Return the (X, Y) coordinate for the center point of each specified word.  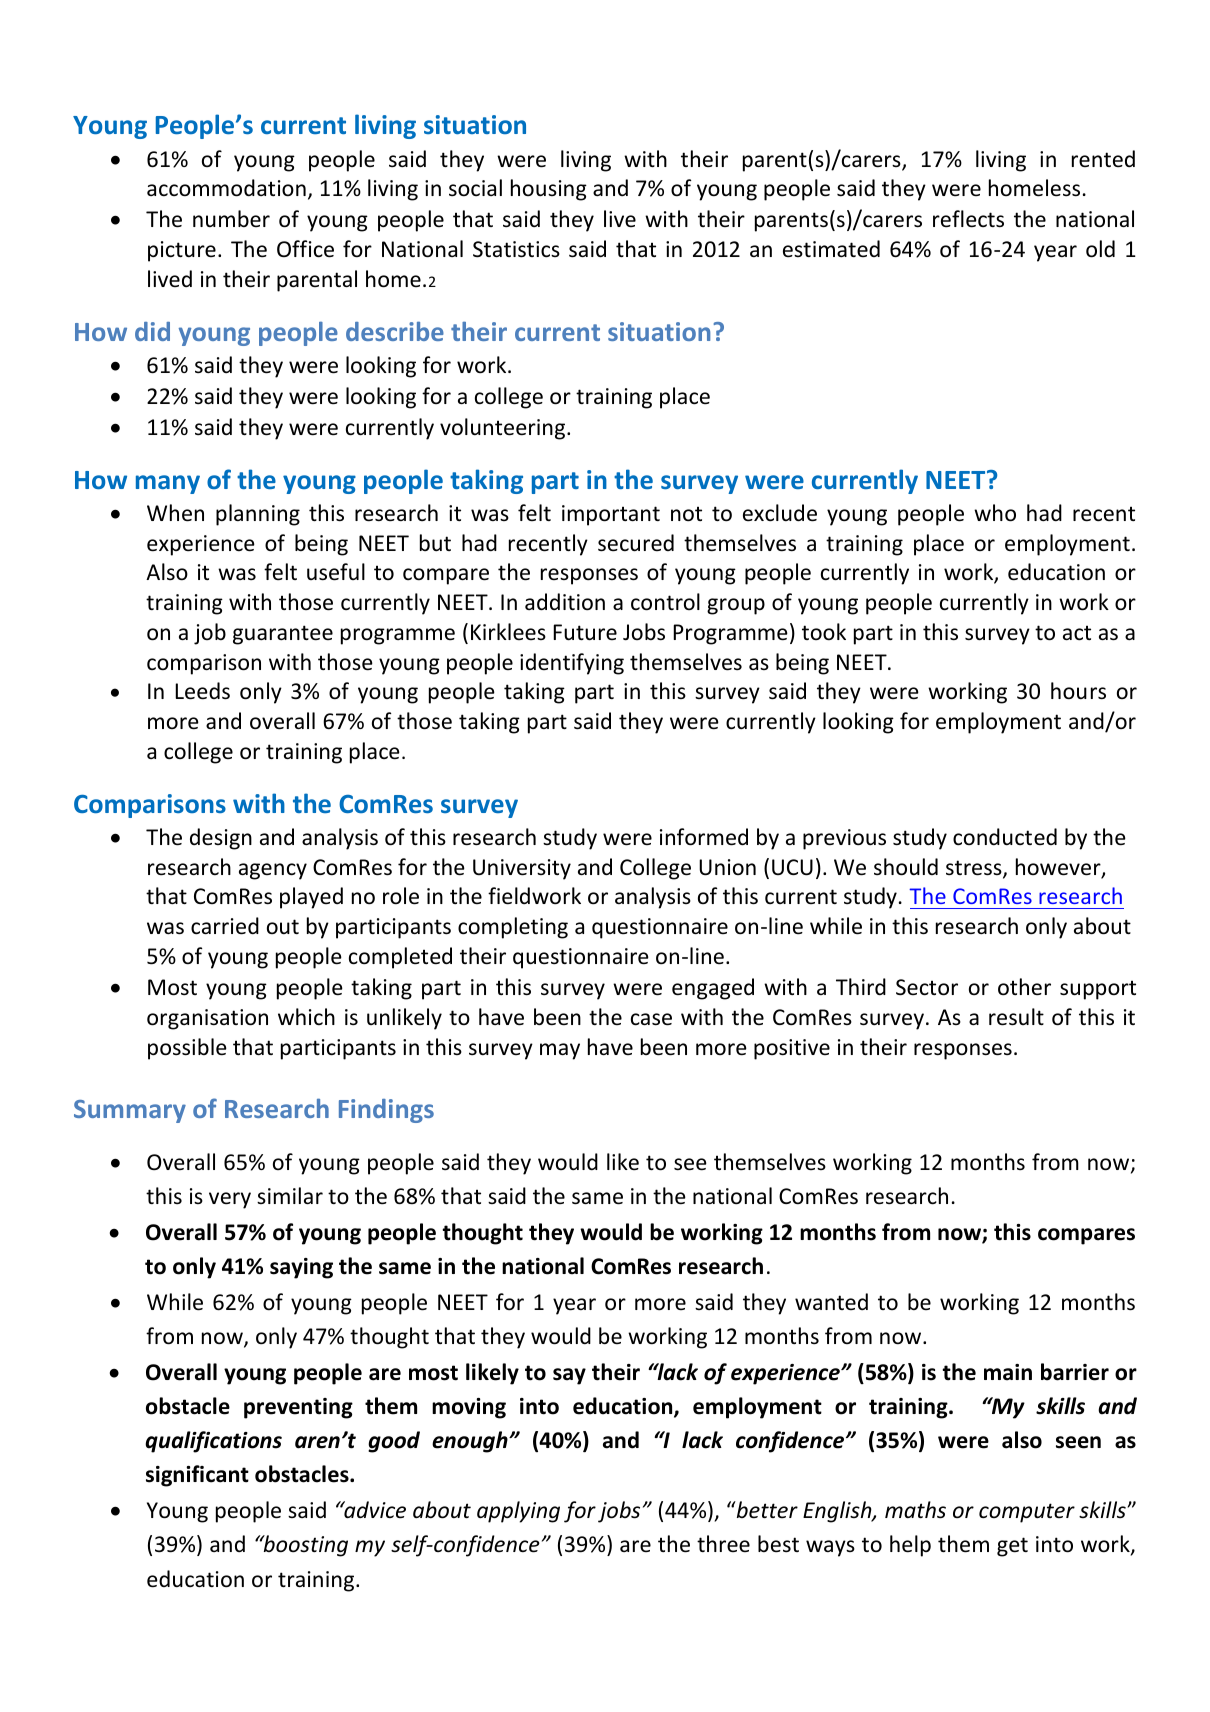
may (560, 1051)
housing (549, 190)
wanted (831, 1301)
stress (975, 869)
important (611, 515)
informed (704, 837)
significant (197, 1476)
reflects (968, 219)
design (221, 839)
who (995, 513)
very (230, 1200)
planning (258, 515)
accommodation (226, 188)
